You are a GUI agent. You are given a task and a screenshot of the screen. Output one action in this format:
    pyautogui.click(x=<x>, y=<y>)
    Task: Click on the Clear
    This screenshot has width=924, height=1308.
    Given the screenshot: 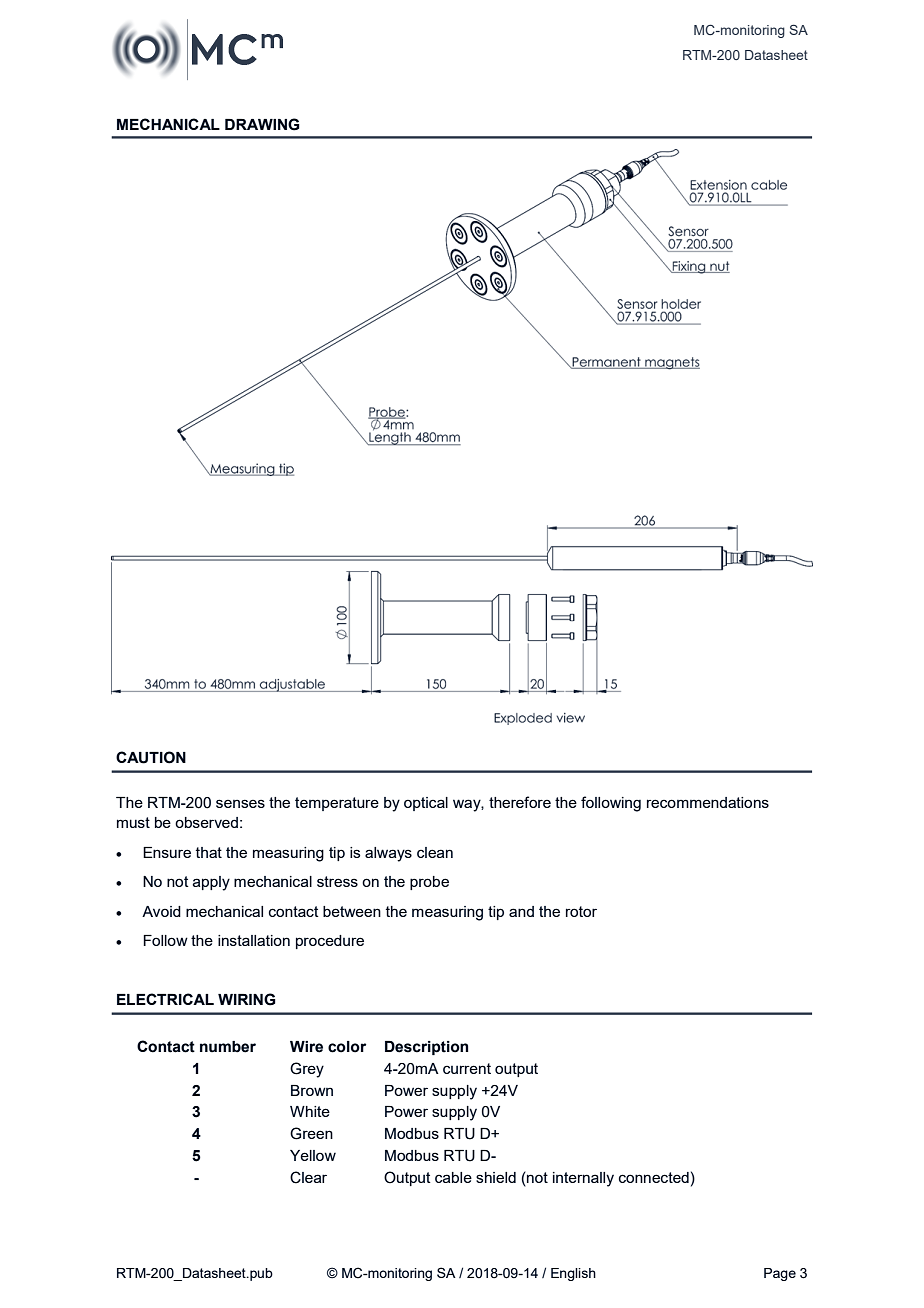 What is the action you would take?
    pyautogui.click(x=308, y=1177)
